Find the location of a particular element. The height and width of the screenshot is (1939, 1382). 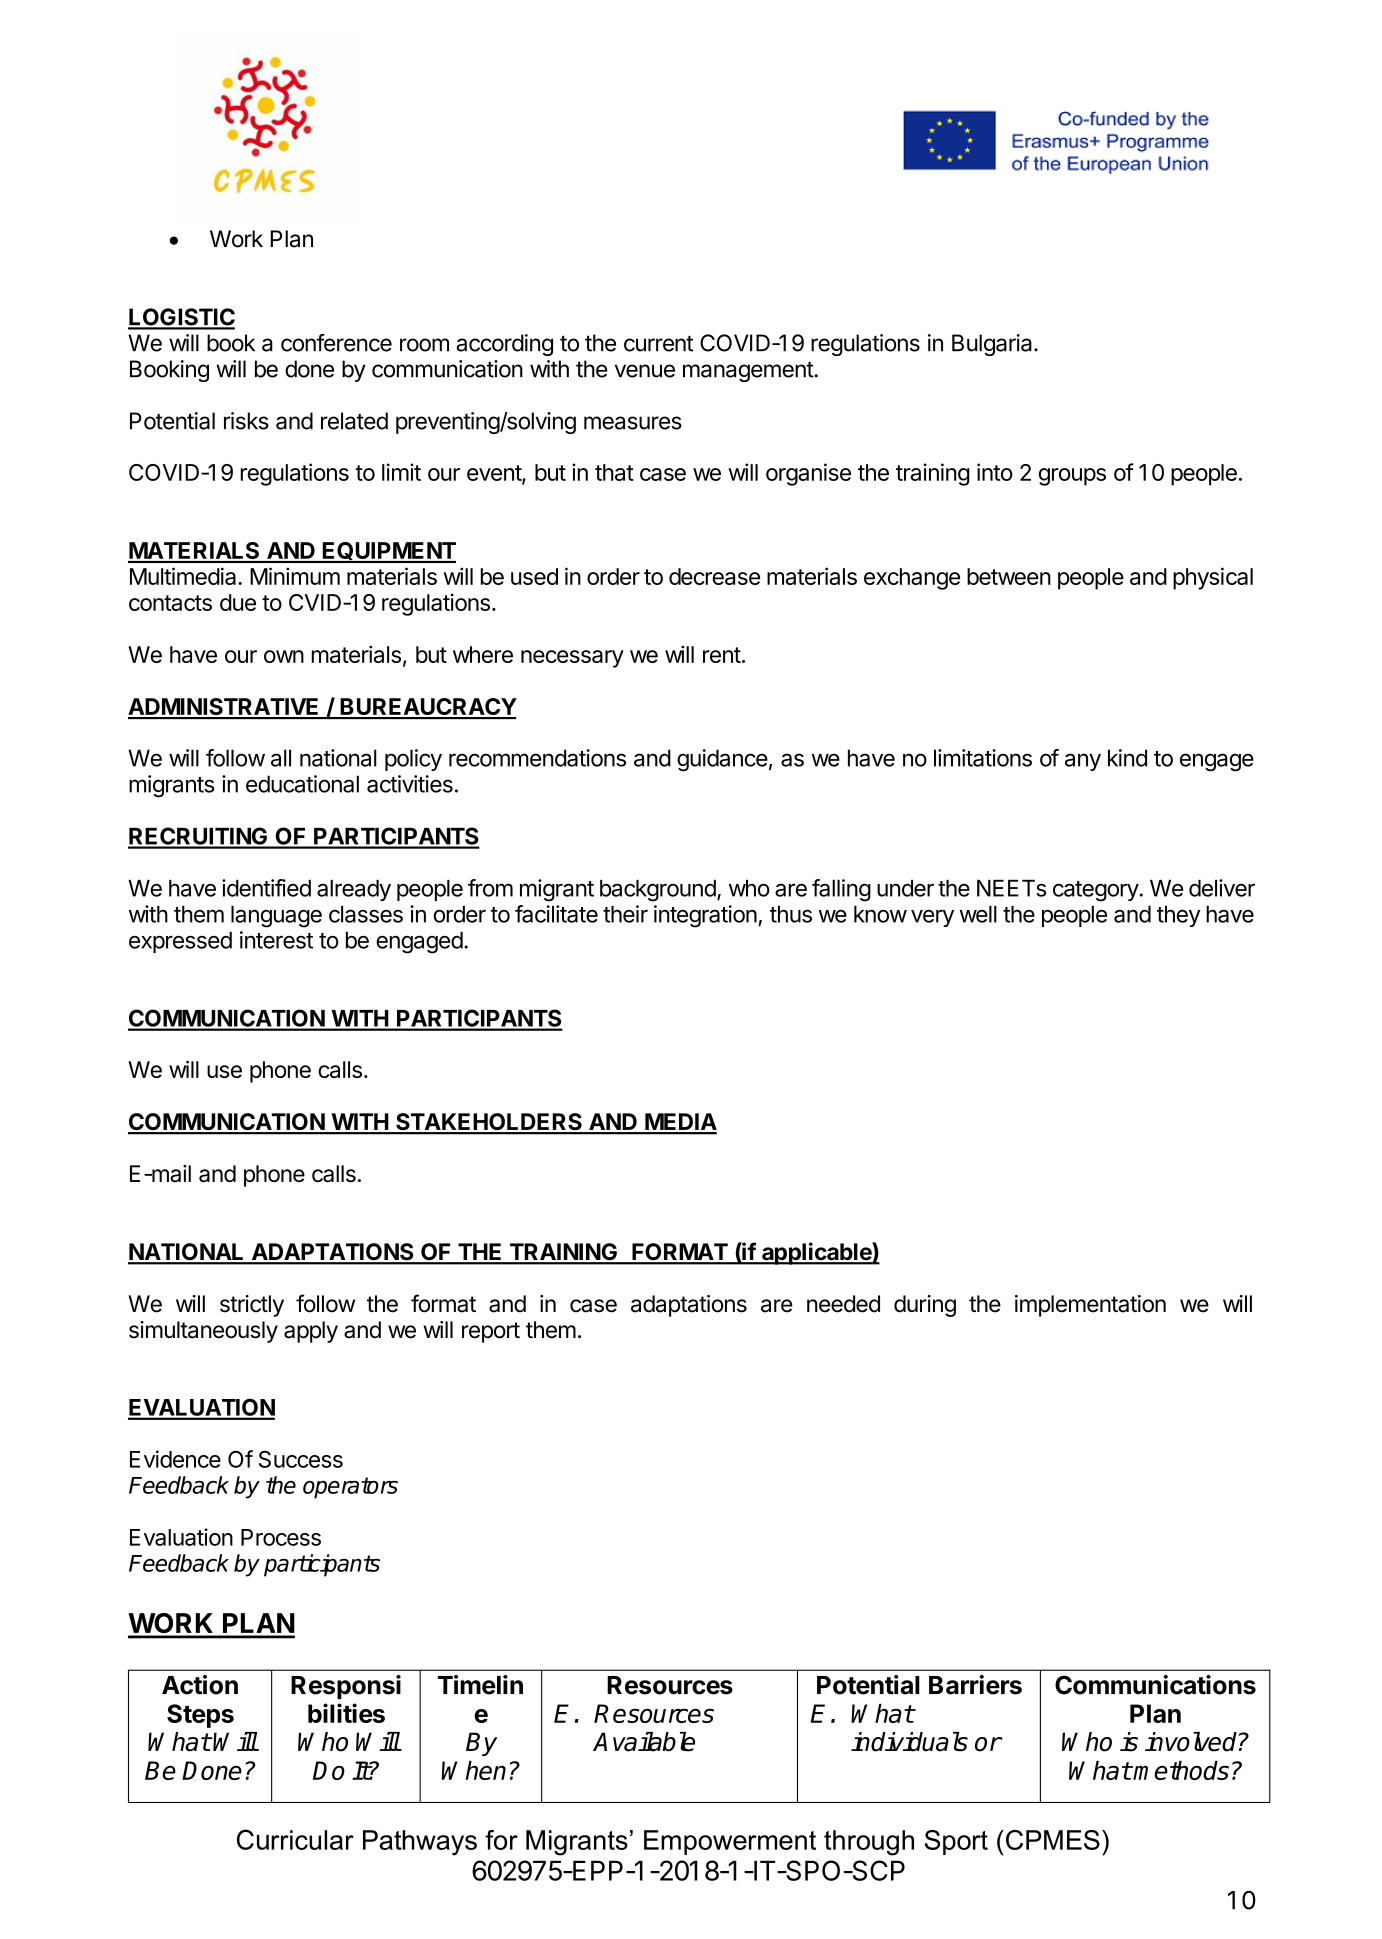

Empowerment is located at coordinates (730, 1842).
